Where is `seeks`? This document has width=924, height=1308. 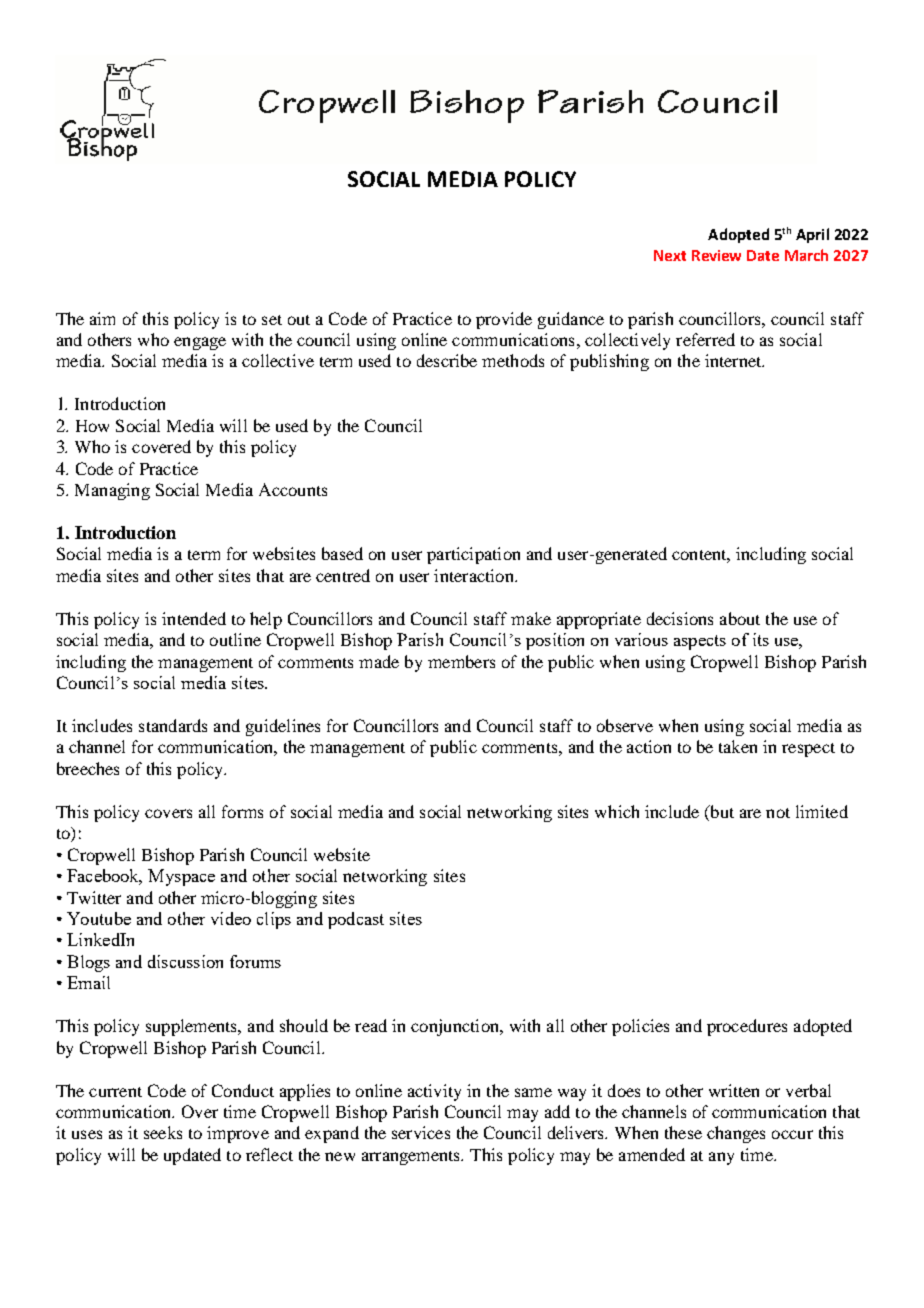
seeks is located at coordinates (163, 1132).
